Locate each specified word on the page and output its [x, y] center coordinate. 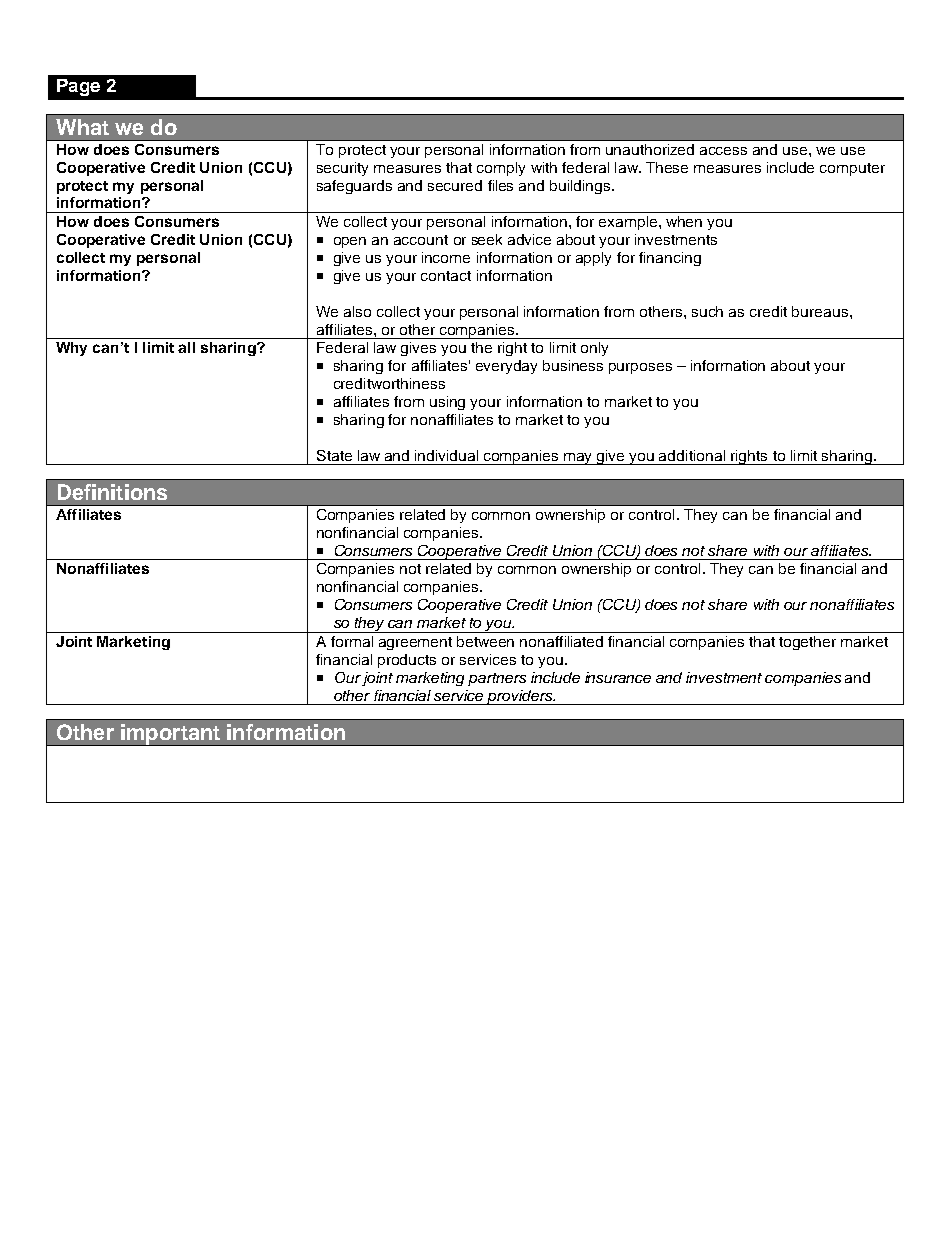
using [447, 403]
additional [692, 455]
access [723, 151]
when [684, 221]
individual [446, 455]
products [407, 661]
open [350, 242]
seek [487, 239]
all [186, 347]
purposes [640, 368]
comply [501, 169]
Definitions [112, 492]
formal [352, 641]
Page [78, 87]
